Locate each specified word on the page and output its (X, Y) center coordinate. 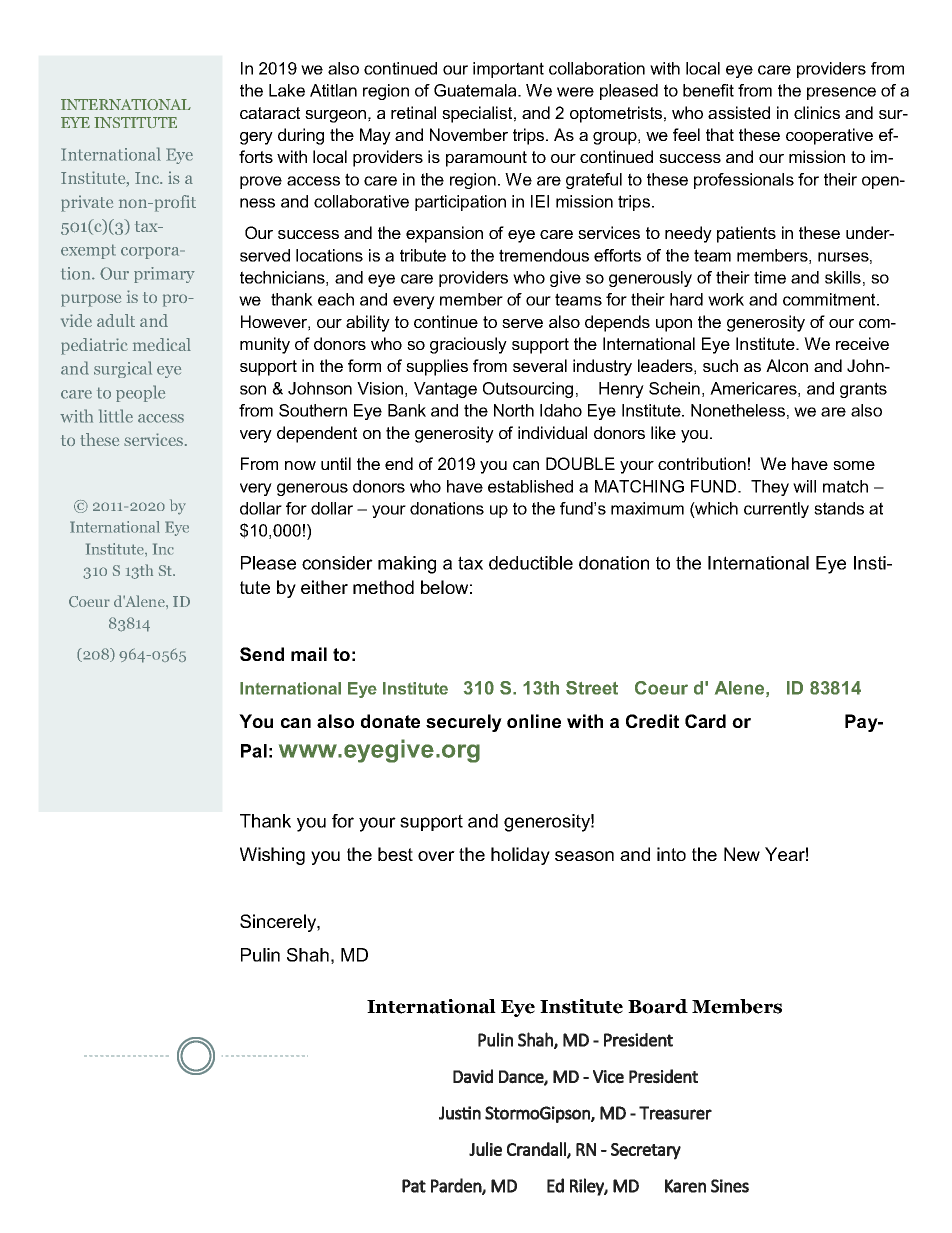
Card (705, 721)
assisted (739, 112)
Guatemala (476, 90)
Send (262, 654)
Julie (485, 1149)
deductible (531, 563)
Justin (460, 1113)
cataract (270, 113)
